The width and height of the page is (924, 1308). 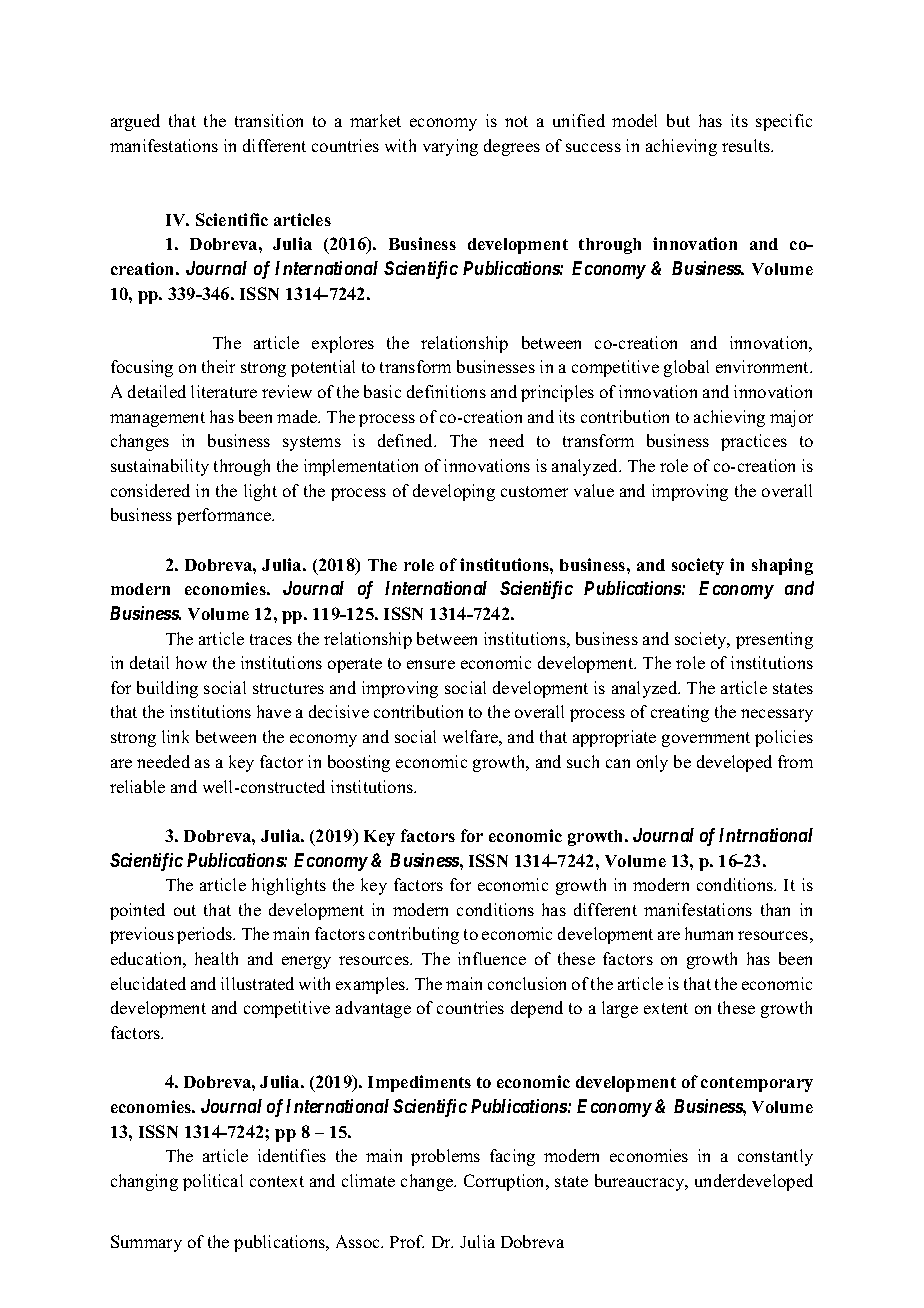 I want to click on political, so click(x=213, y=1182).
